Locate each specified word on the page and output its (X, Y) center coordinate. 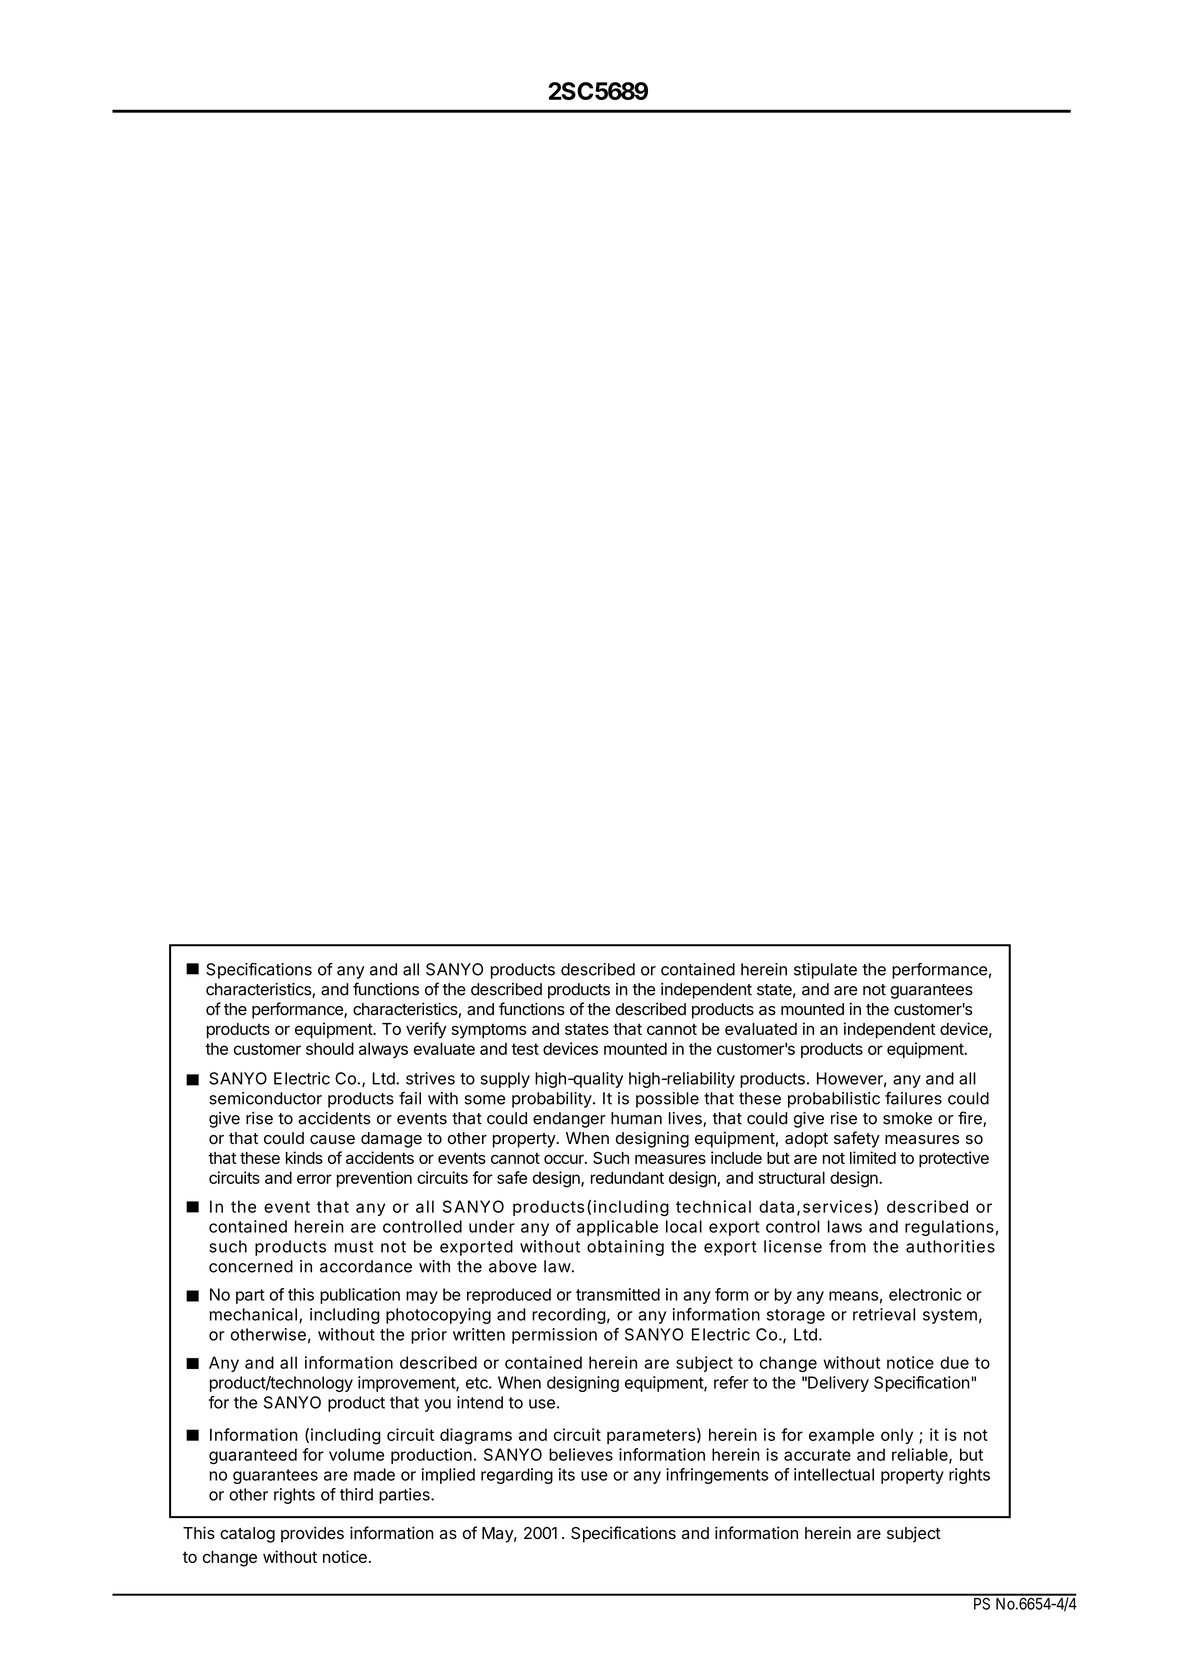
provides (312, 1534)
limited (873, 1157)
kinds (304, 1157)
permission (554, 1336)
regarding (517, 1476)
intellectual (834, 1474)
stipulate (825, 971)
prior (429, 1336)
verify (426, 1030)
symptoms (489, 1031)
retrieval (884, 1314)
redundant (627, 1177)
